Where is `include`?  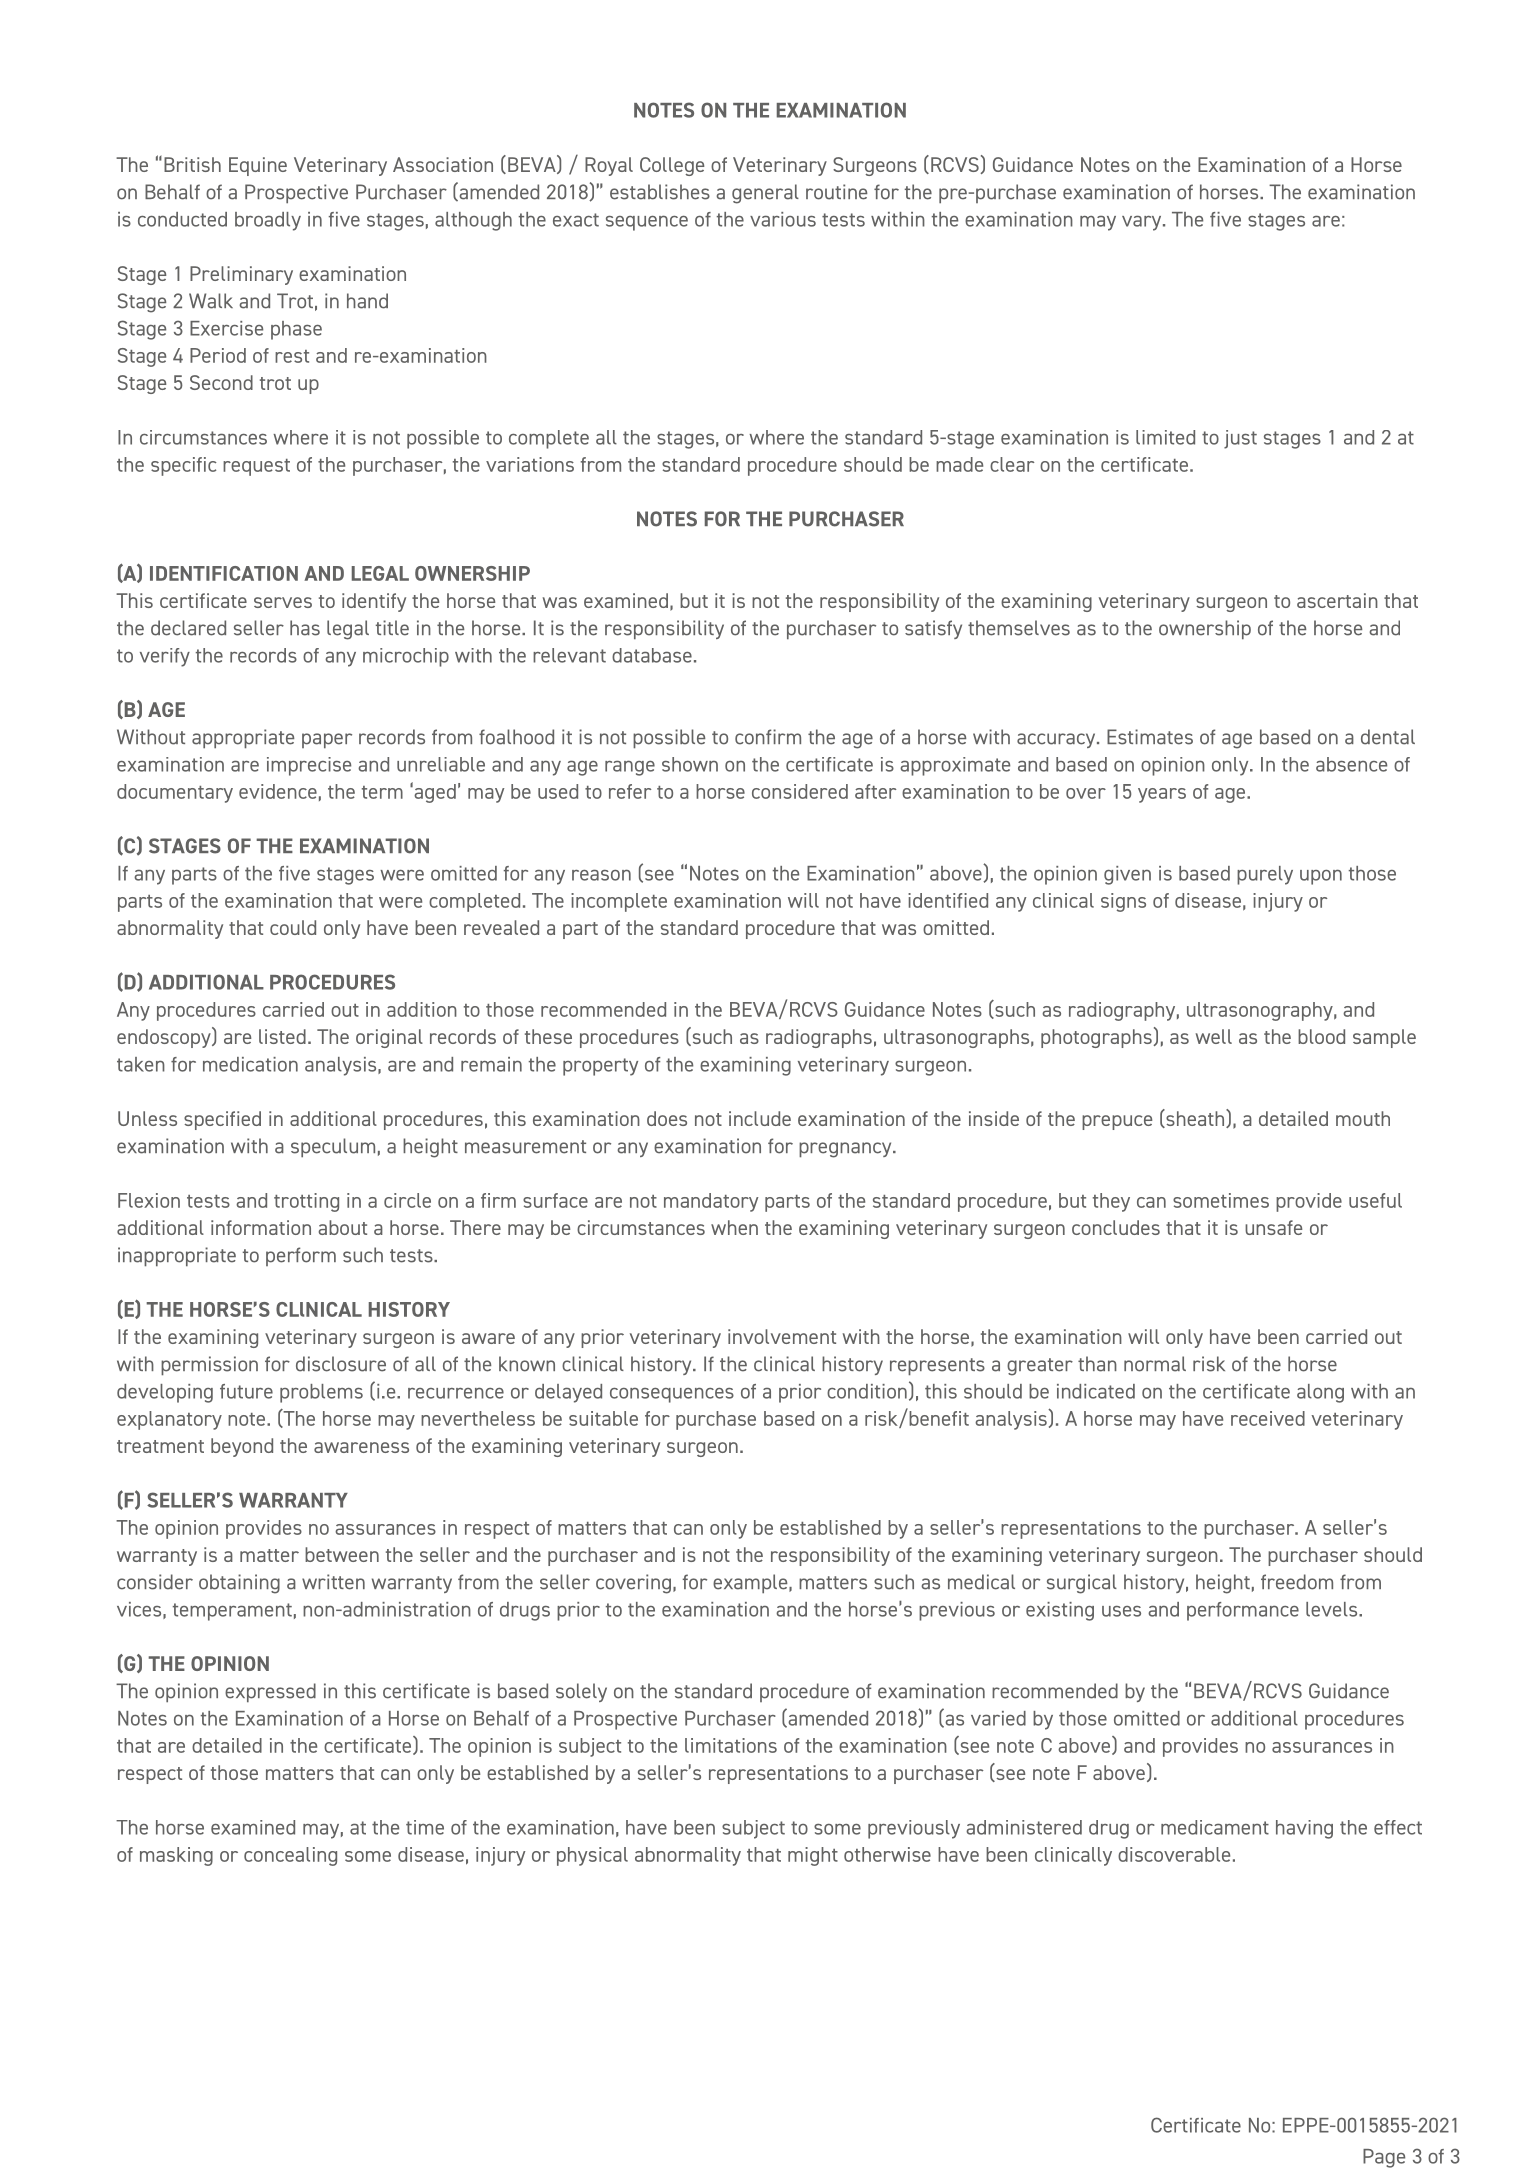 include is located at coordinates (760, 1118).
